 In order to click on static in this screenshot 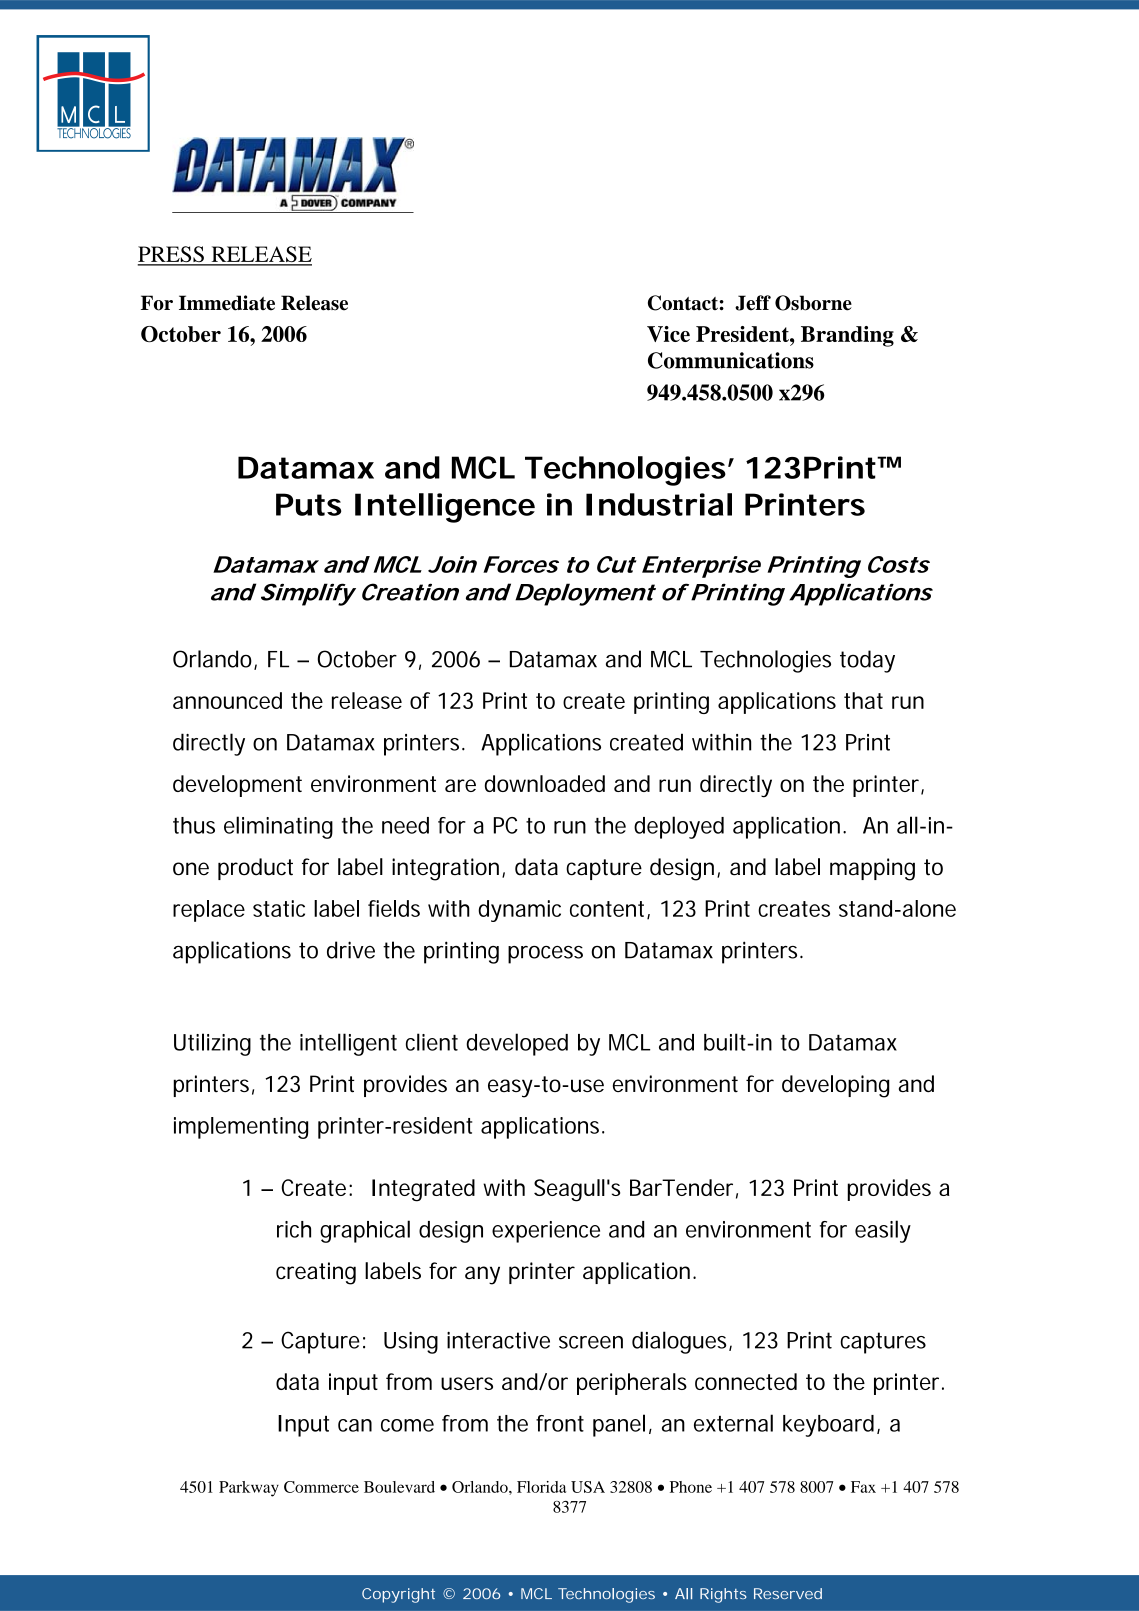, I will do `click(279, 908)`.
